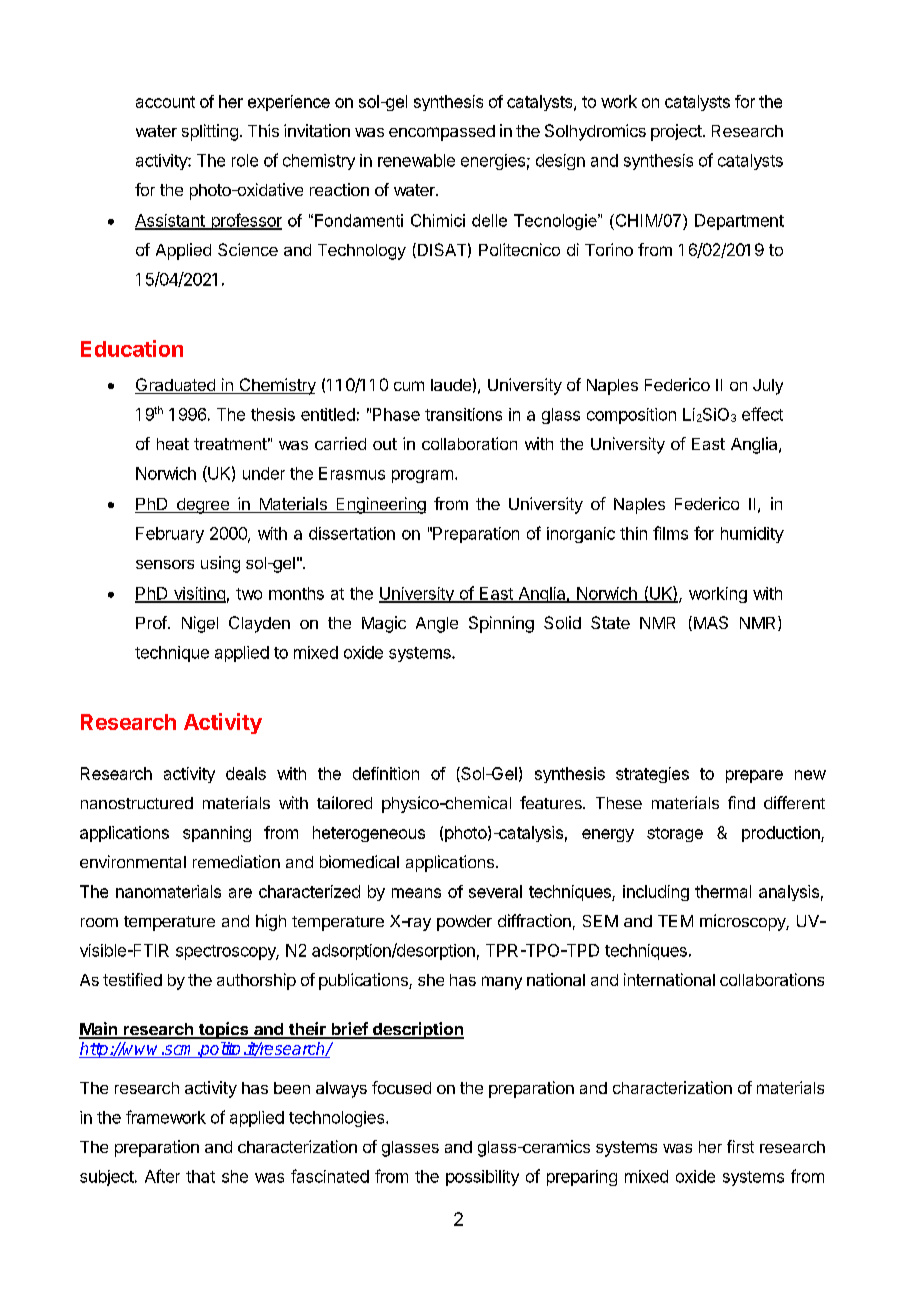 The height and width of the page is (1307, 924). Describe the element at coordinates (137, 803) in the page. I see `nanostructured` at that location.
